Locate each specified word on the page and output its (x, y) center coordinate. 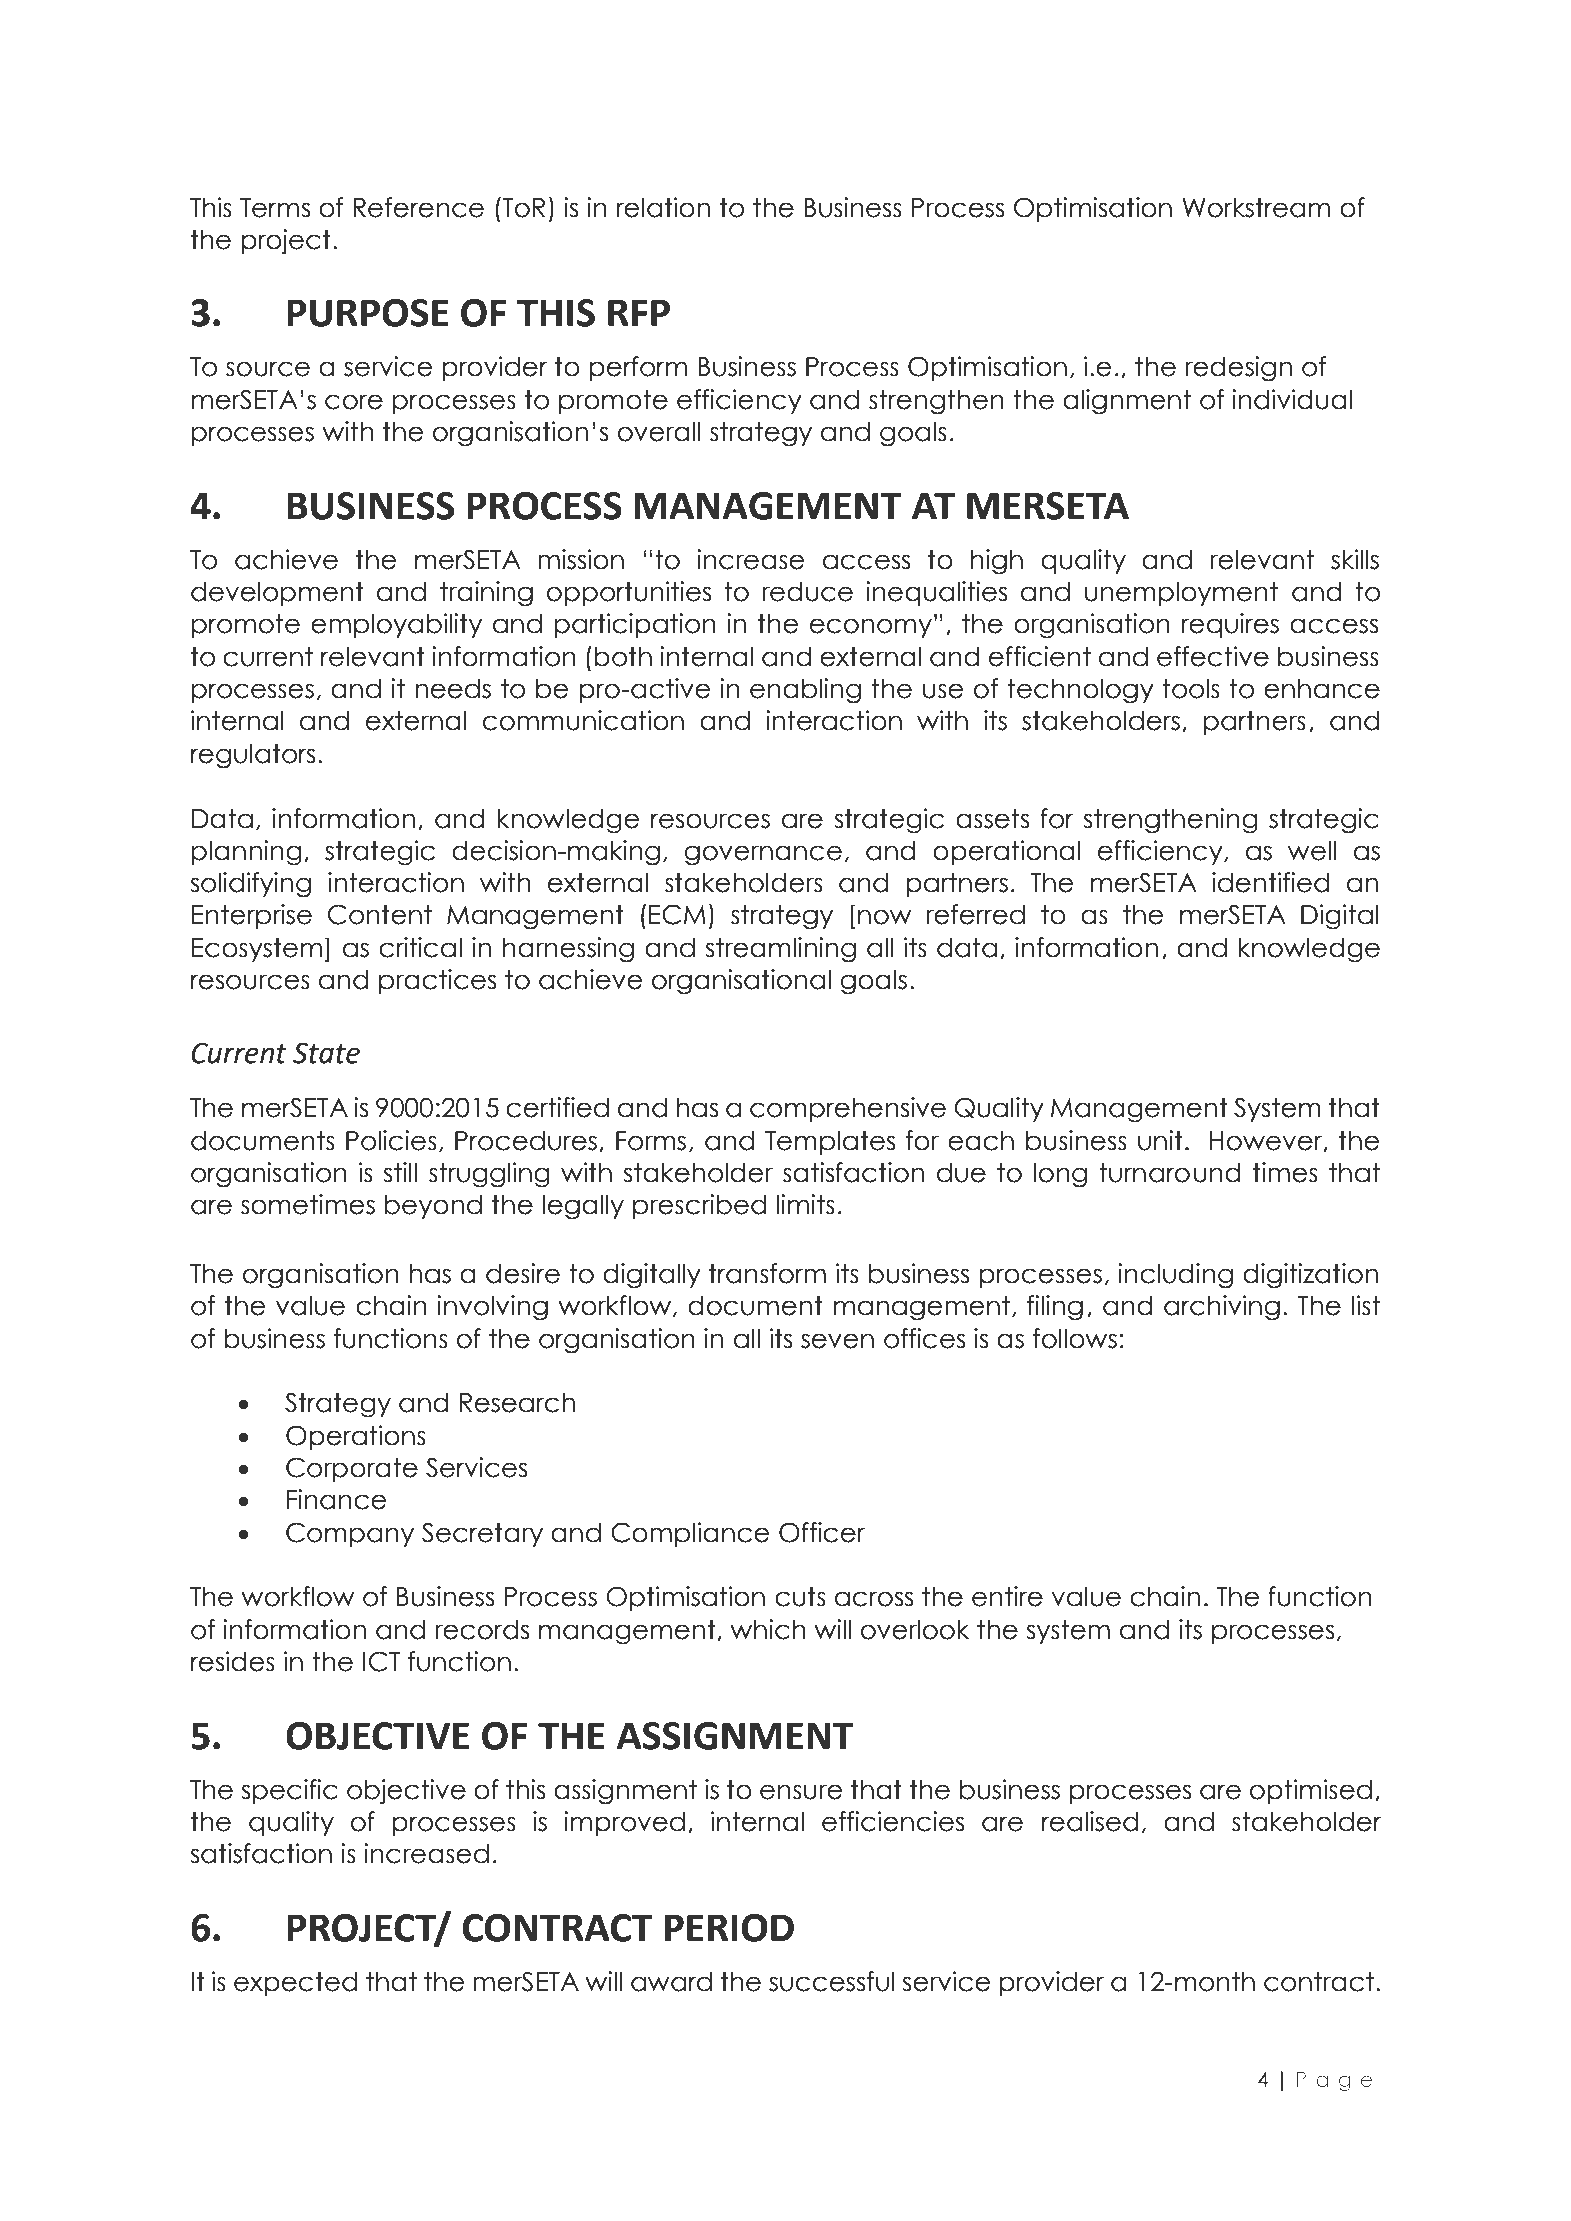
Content (380, 914)
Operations (356, 1437)
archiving (1222, 1308)
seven (837, 1341)
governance (763, 855)
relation (663, 207)
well (1312, 850)
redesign (1238, 369)
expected (295, 1983)
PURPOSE (368, 313)
